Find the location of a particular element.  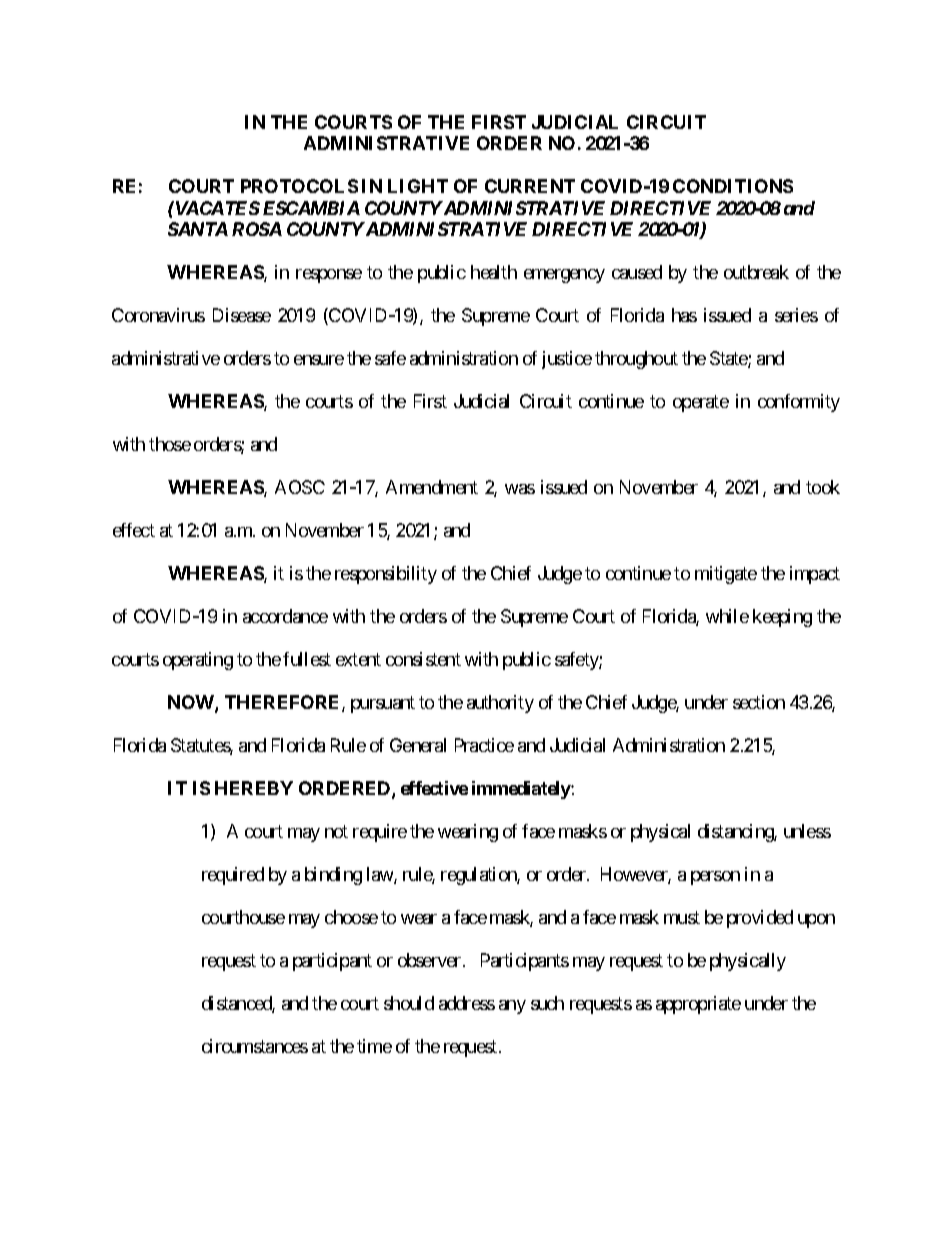

circumstances is located at coordinates (255, 1046).
